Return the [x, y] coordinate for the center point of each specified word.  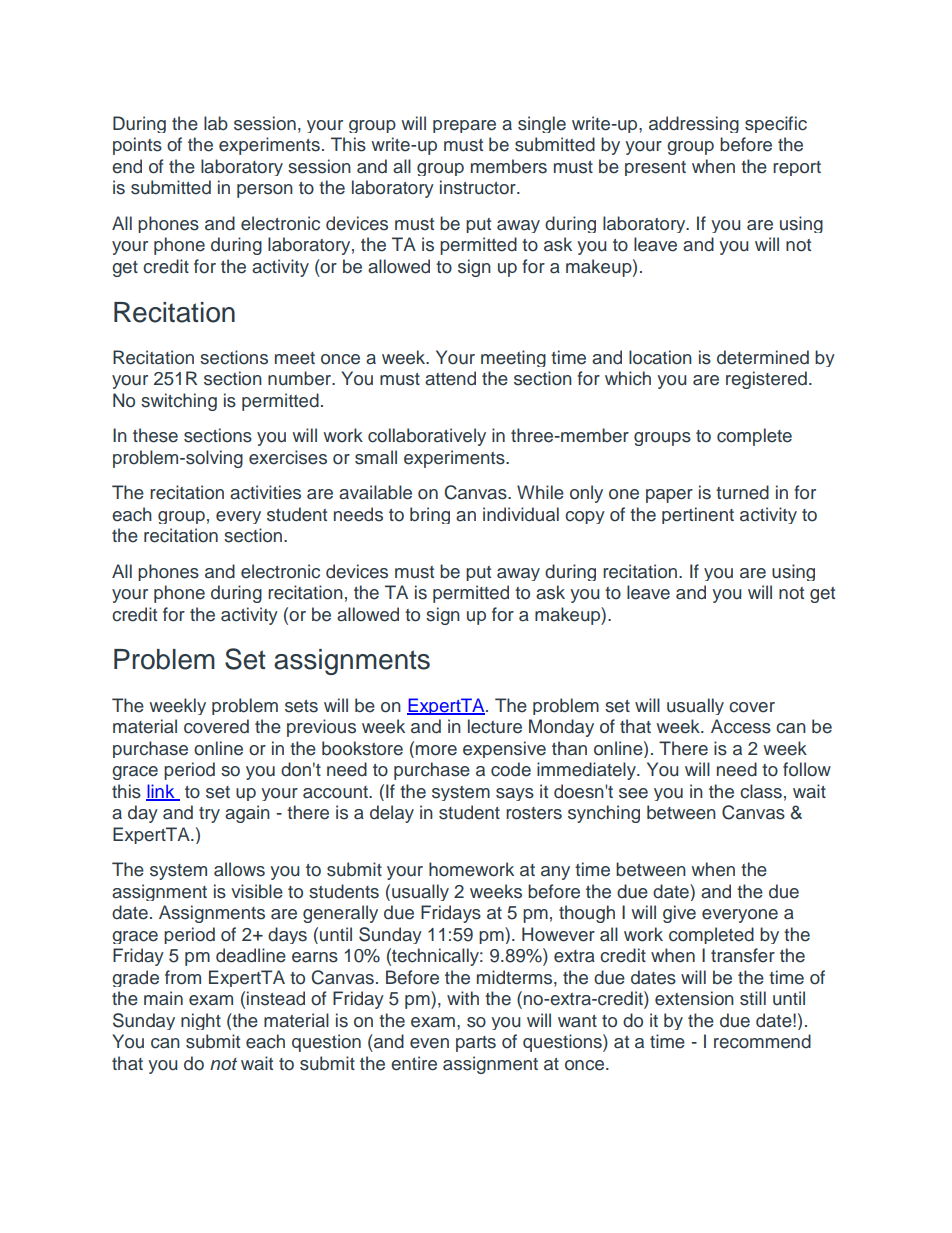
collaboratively [427, 437]
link [161, 792]
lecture [495, 726]
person [265, 191]
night [201, 1021]
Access [741, 726]
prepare [464, 126]
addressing [694, 124]
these [155, 435]
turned [742, 492]
